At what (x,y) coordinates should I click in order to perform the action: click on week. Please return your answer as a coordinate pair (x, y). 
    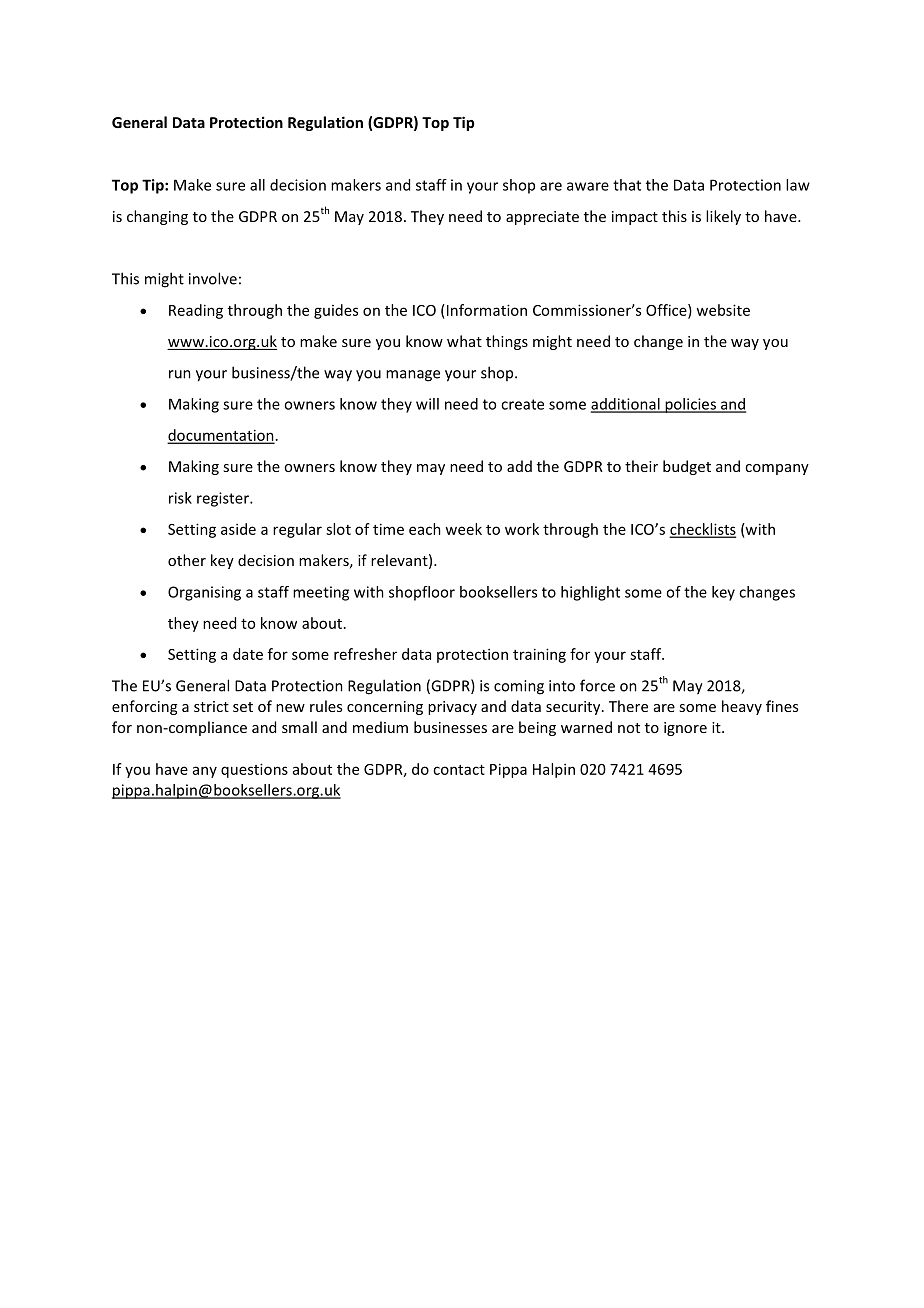
    Looking at the image, I should click on (463, 529).
